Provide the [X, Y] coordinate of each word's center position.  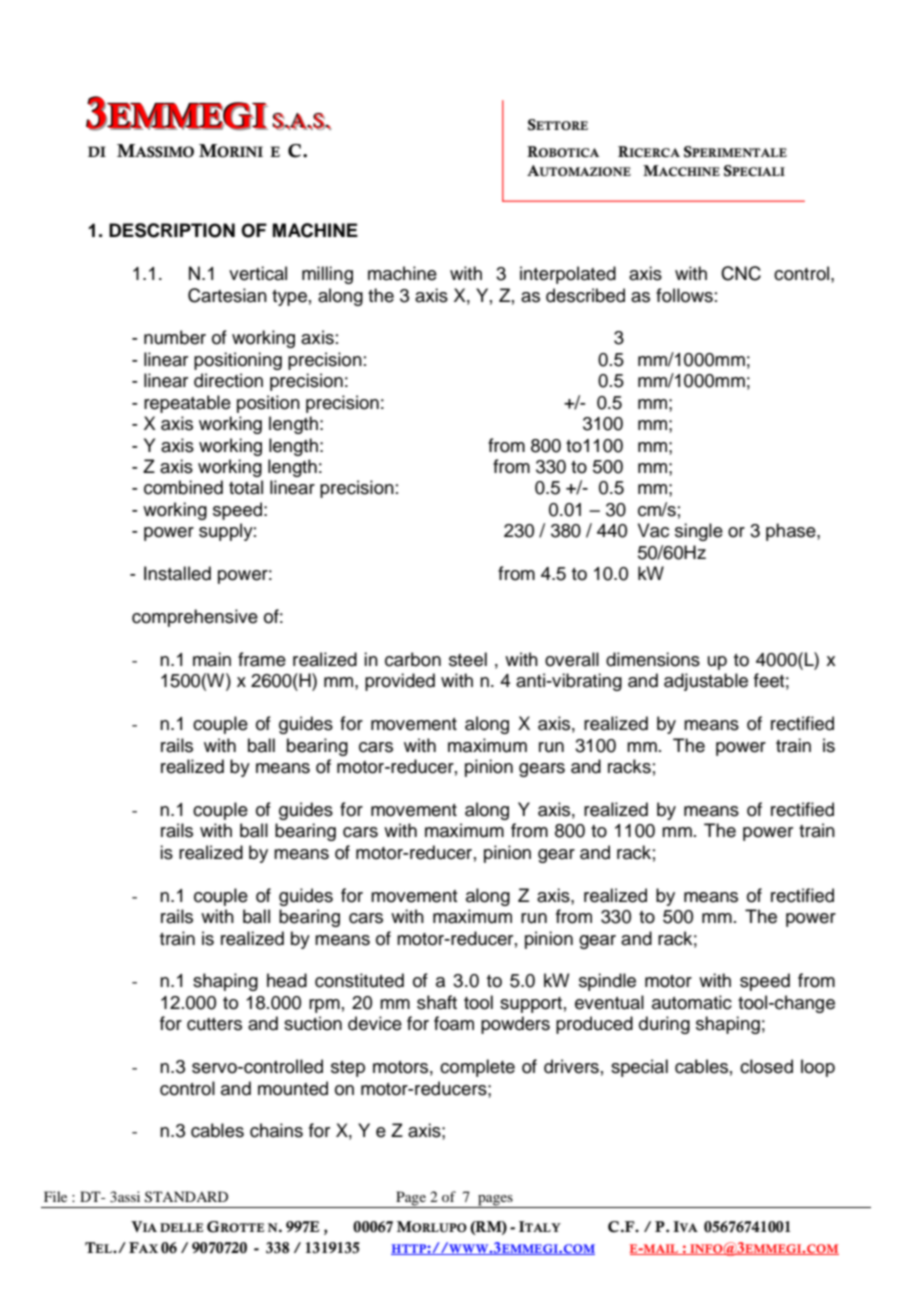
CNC [741, 273]
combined [183, 487]
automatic [692, 1002]
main [212, 659]
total [246, 487]
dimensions [653, 659]
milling [327, 275]
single [699, 532]
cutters [214, 1024]
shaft [437, 1002]
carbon [413, 659]
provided [400, 682]
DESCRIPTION [172, 230]
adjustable [706, 682]
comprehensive [195, 618]
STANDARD [186, 1197]
